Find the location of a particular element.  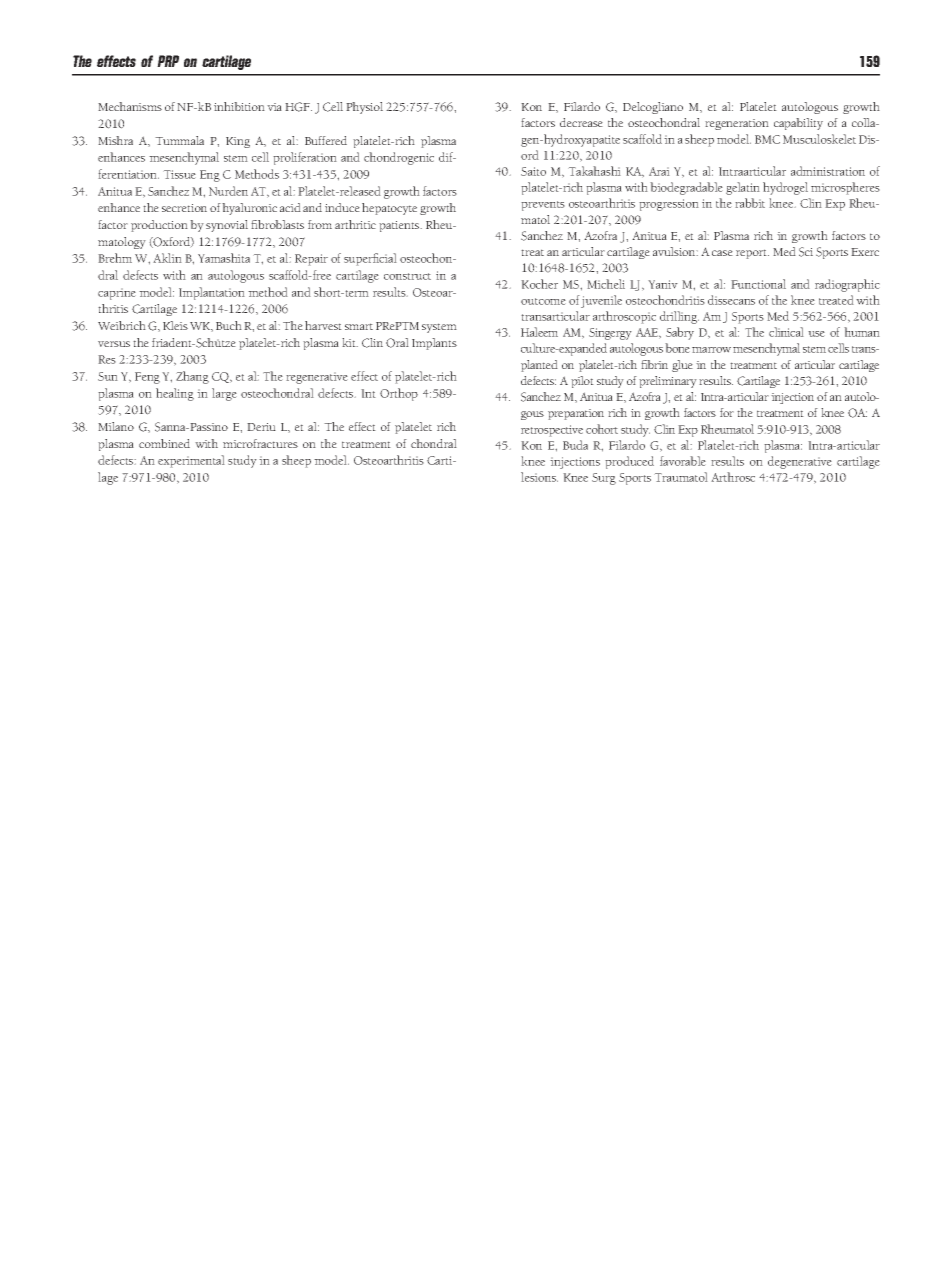

inhibition is located at coordinates (239, 106).
